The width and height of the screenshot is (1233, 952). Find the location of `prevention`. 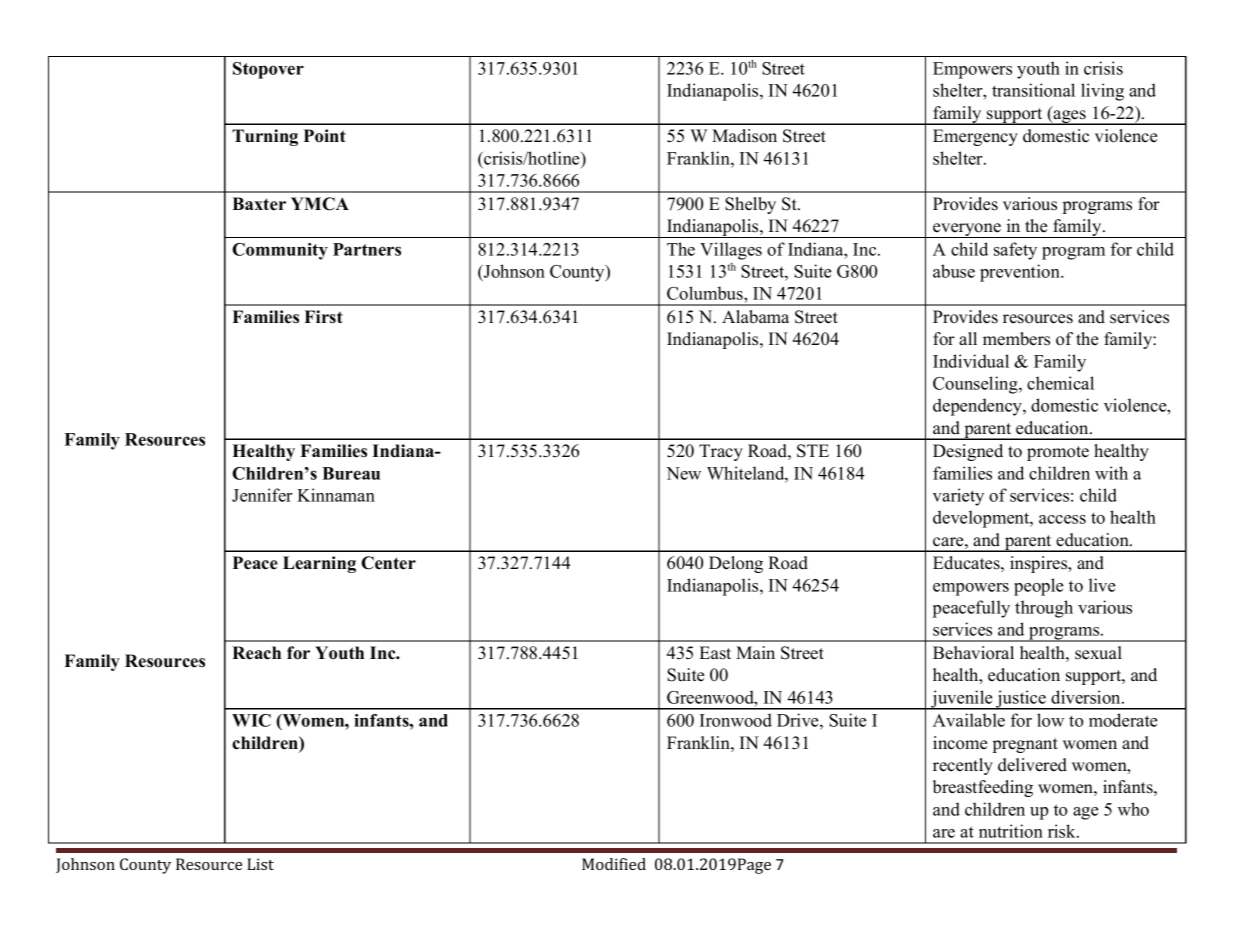

prevention is located at coordinates (1021, 273).
